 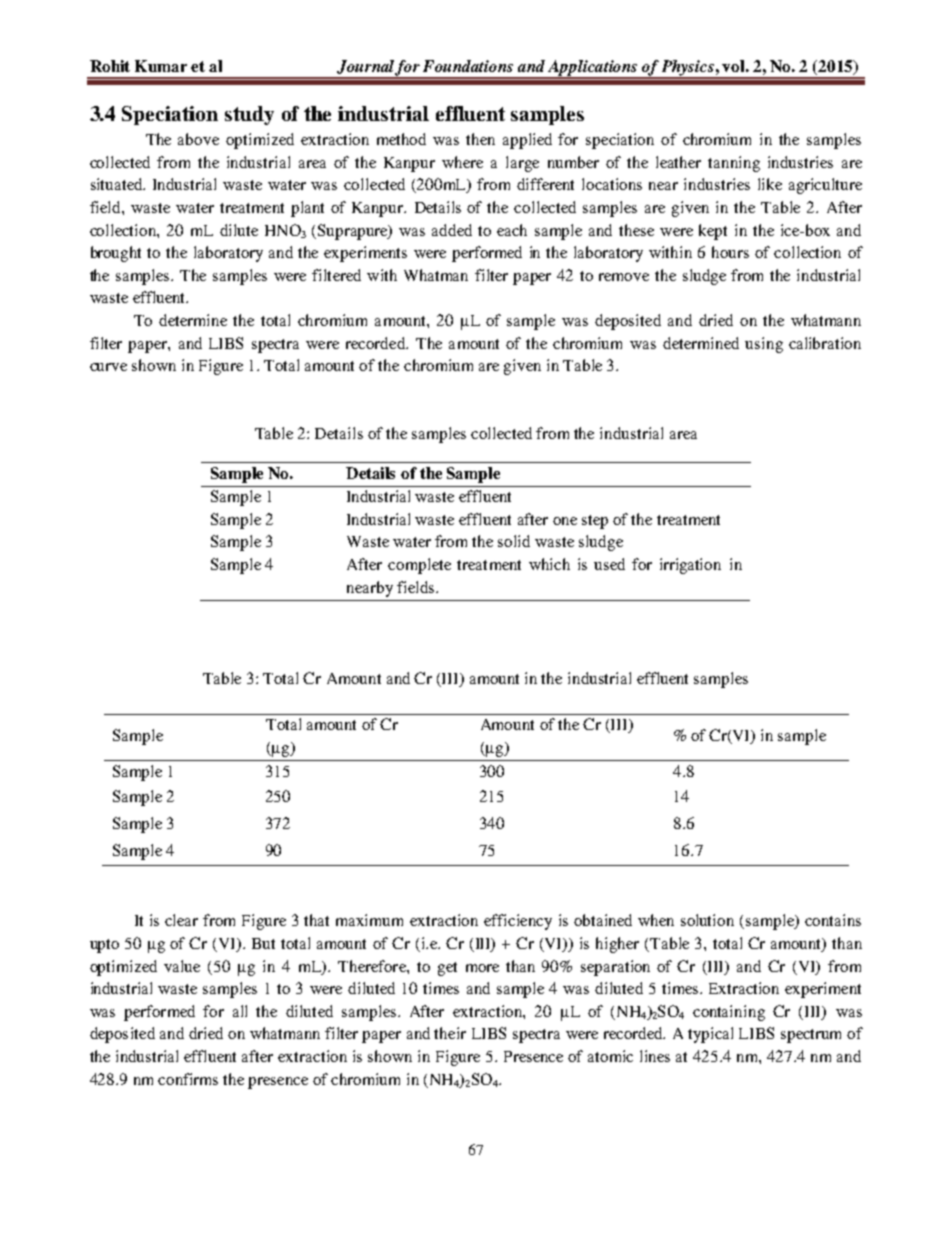 What do you see at coordinates (688, 69) in the page?
I see `Physics` at bounding box center [688, 69].
